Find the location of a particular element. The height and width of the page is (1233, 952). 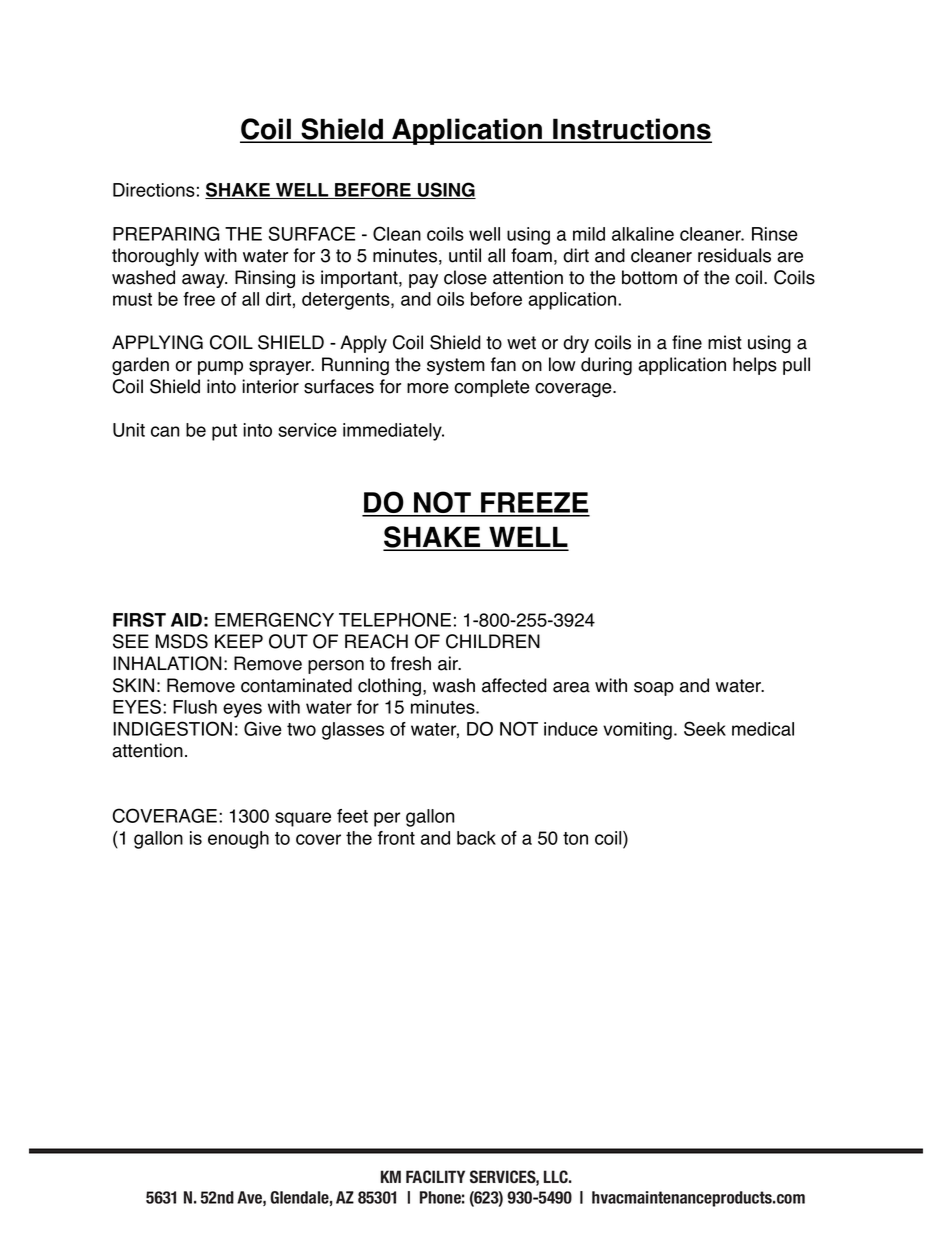

Seek is located at coordinates (705, 728).
